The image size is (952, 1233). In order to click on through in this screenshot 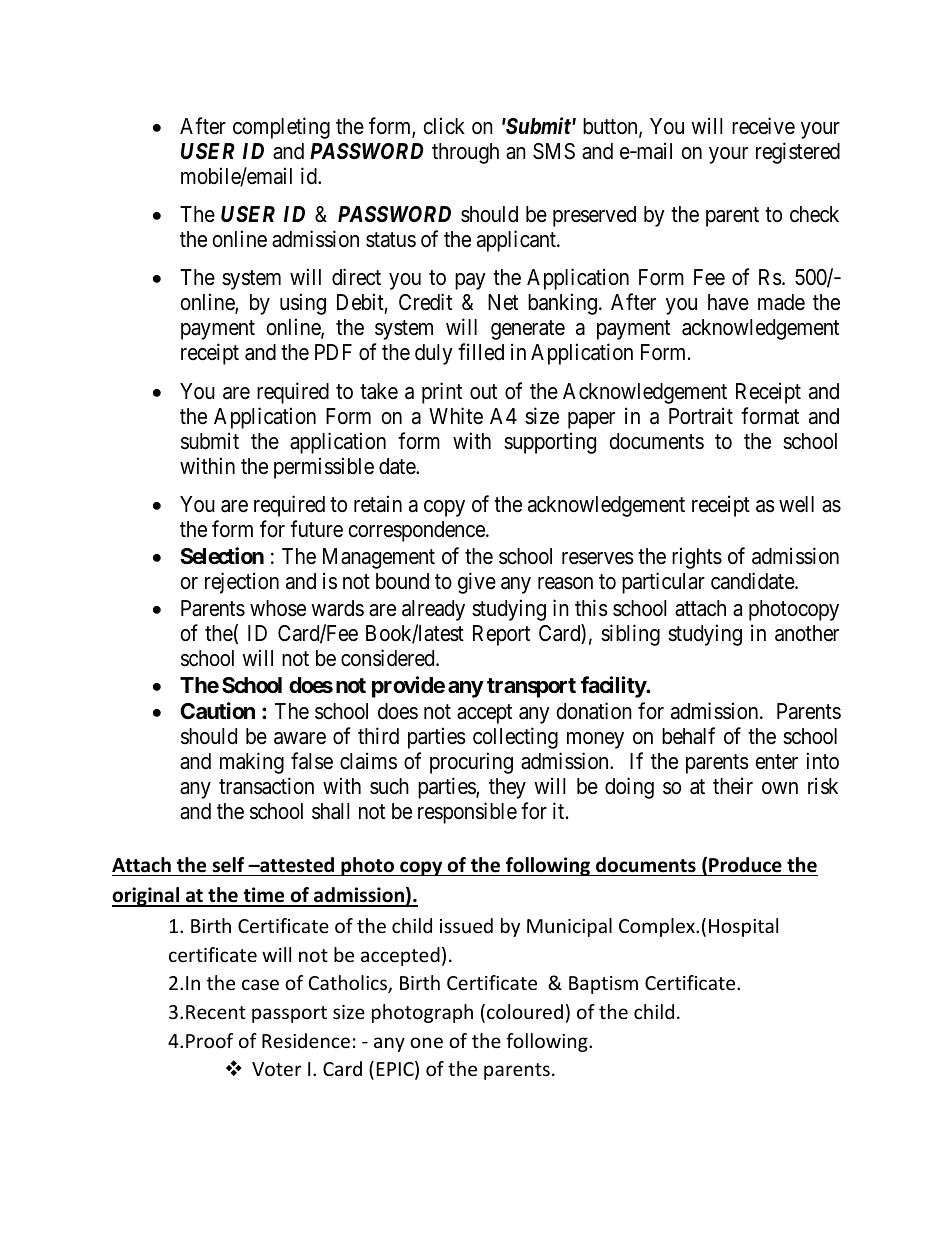, I will do `click(465, 153)`.
